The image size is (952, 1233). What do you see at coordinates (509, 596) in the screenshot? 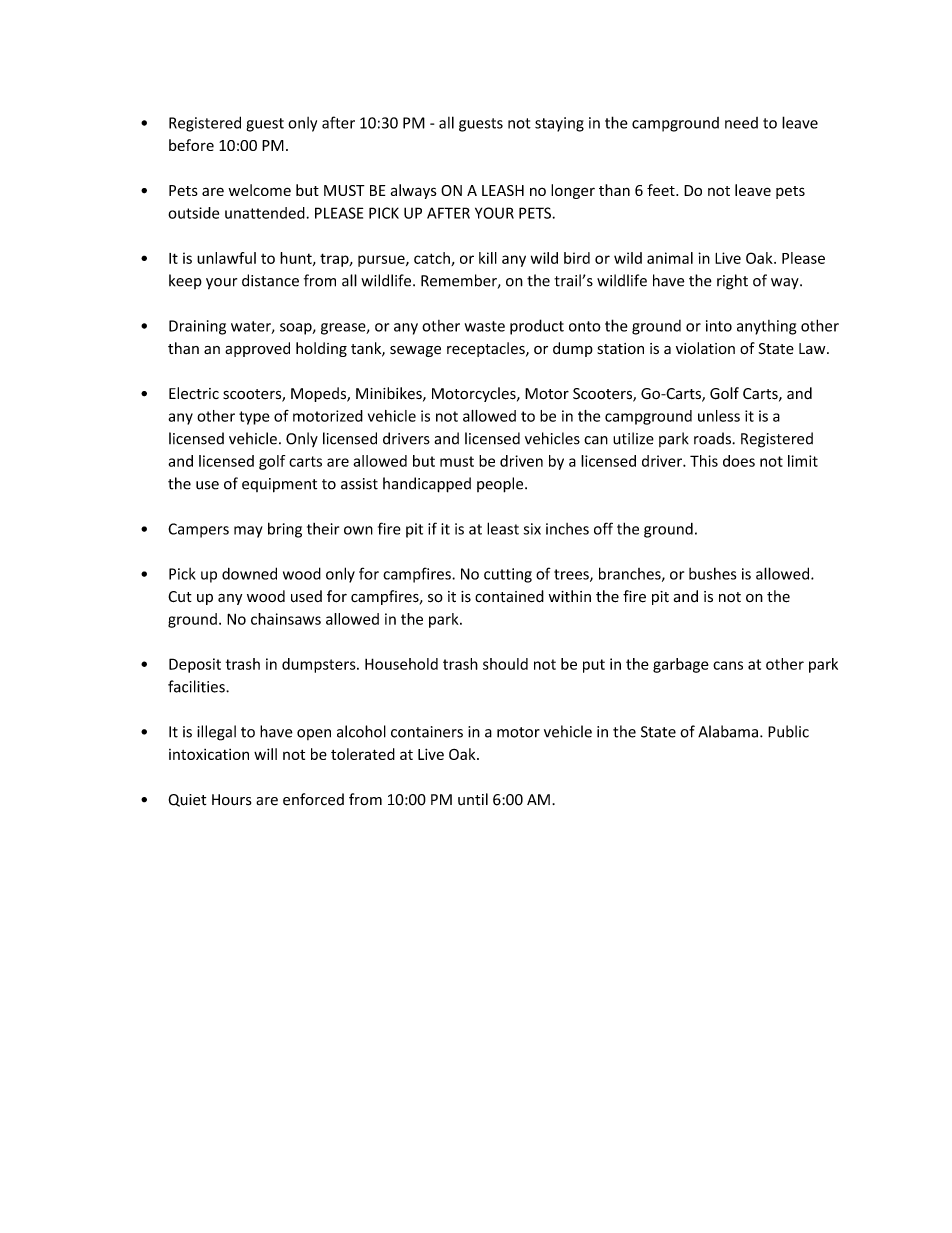
I see `contained` at bounding box center [509, 596].
